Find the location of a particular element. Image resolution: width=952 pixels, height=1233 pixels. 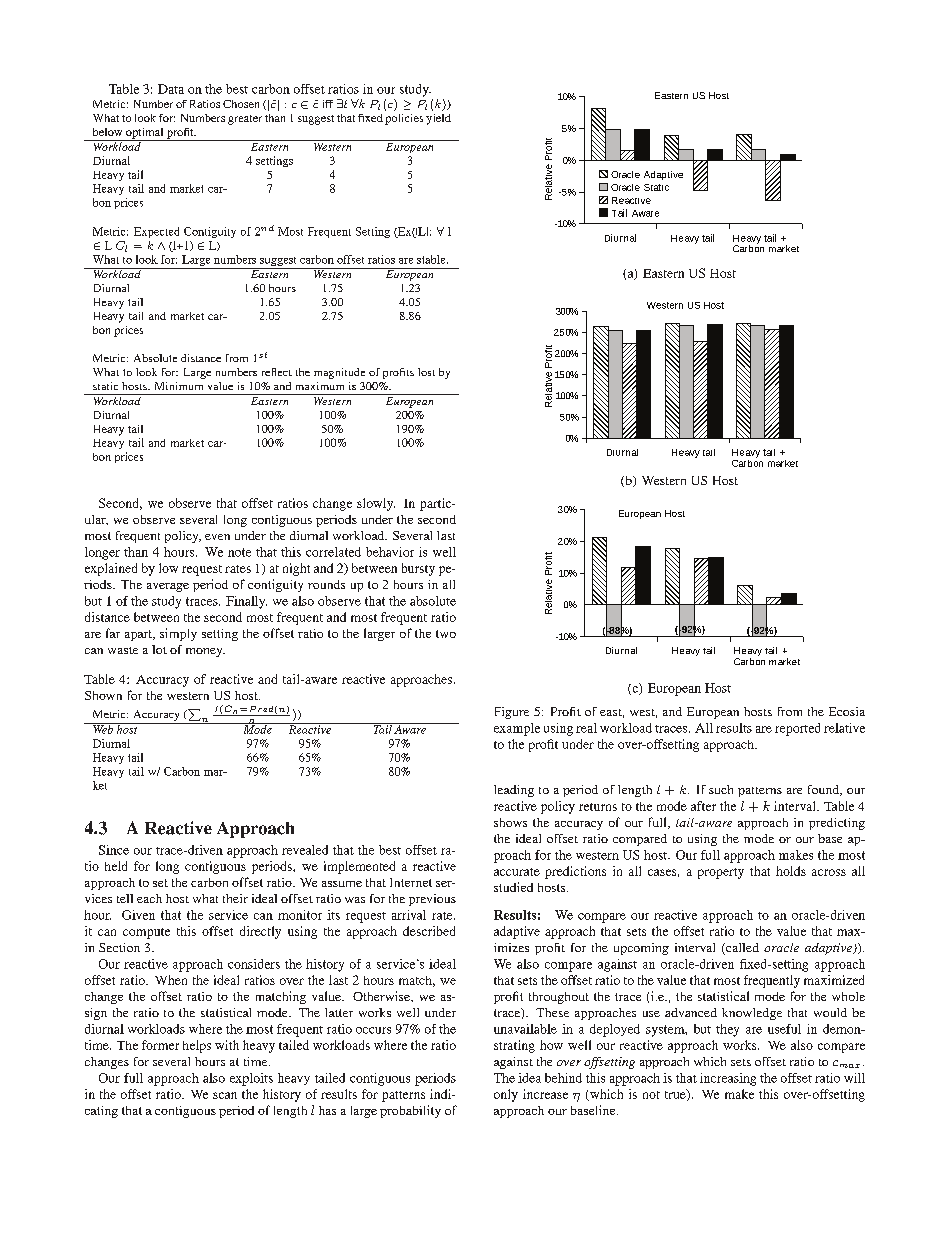

scan is located at coordinates (225, 1095).
